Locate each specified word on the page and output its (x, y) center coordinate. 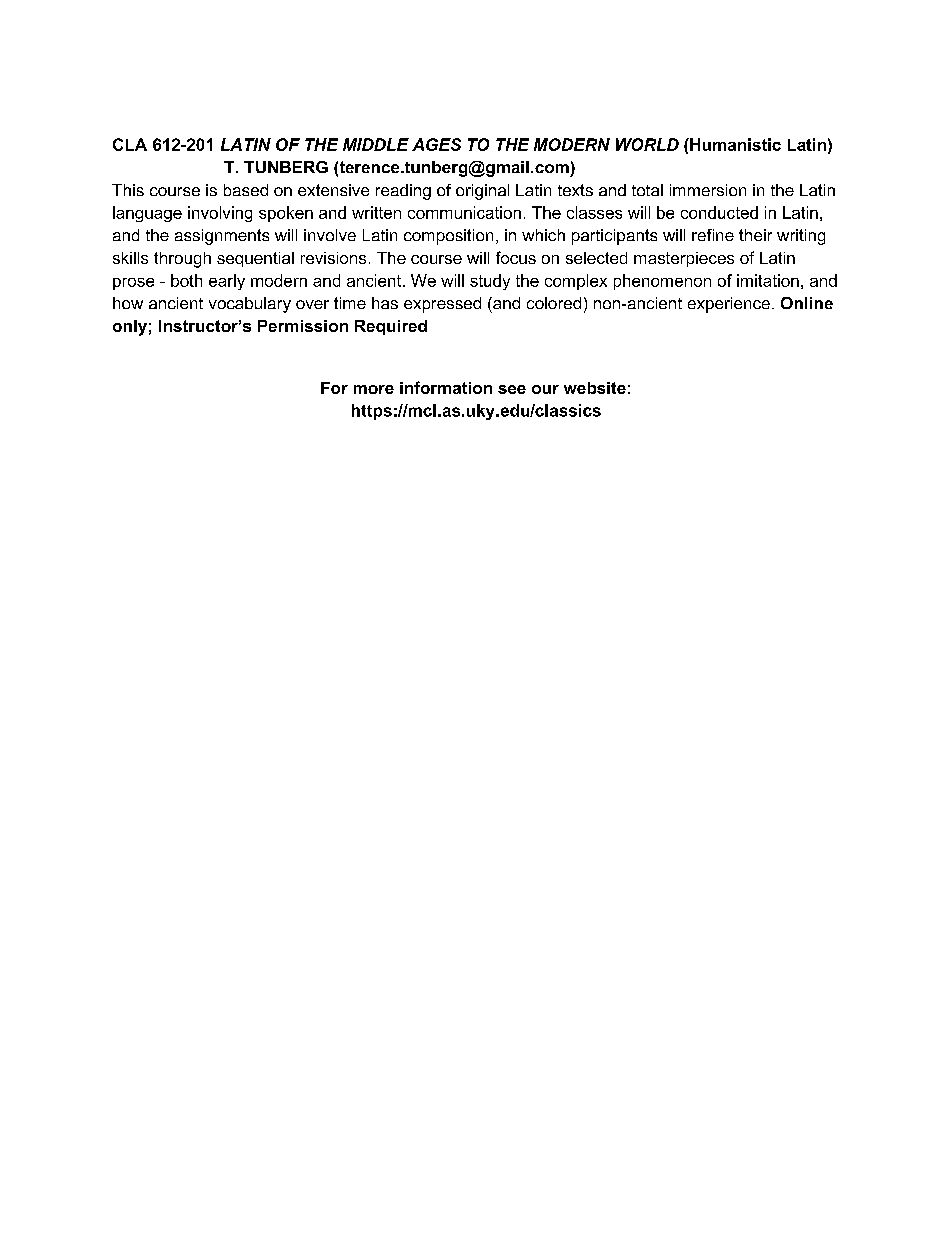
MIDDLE (376, 144)
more (374, 389)
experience (729, 305)
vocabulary (250, 305)
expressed (442, 305)
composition (448, 237)
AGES (436, 144)
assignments (222, 237)
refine (713, 235)
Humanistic (734, 144)
